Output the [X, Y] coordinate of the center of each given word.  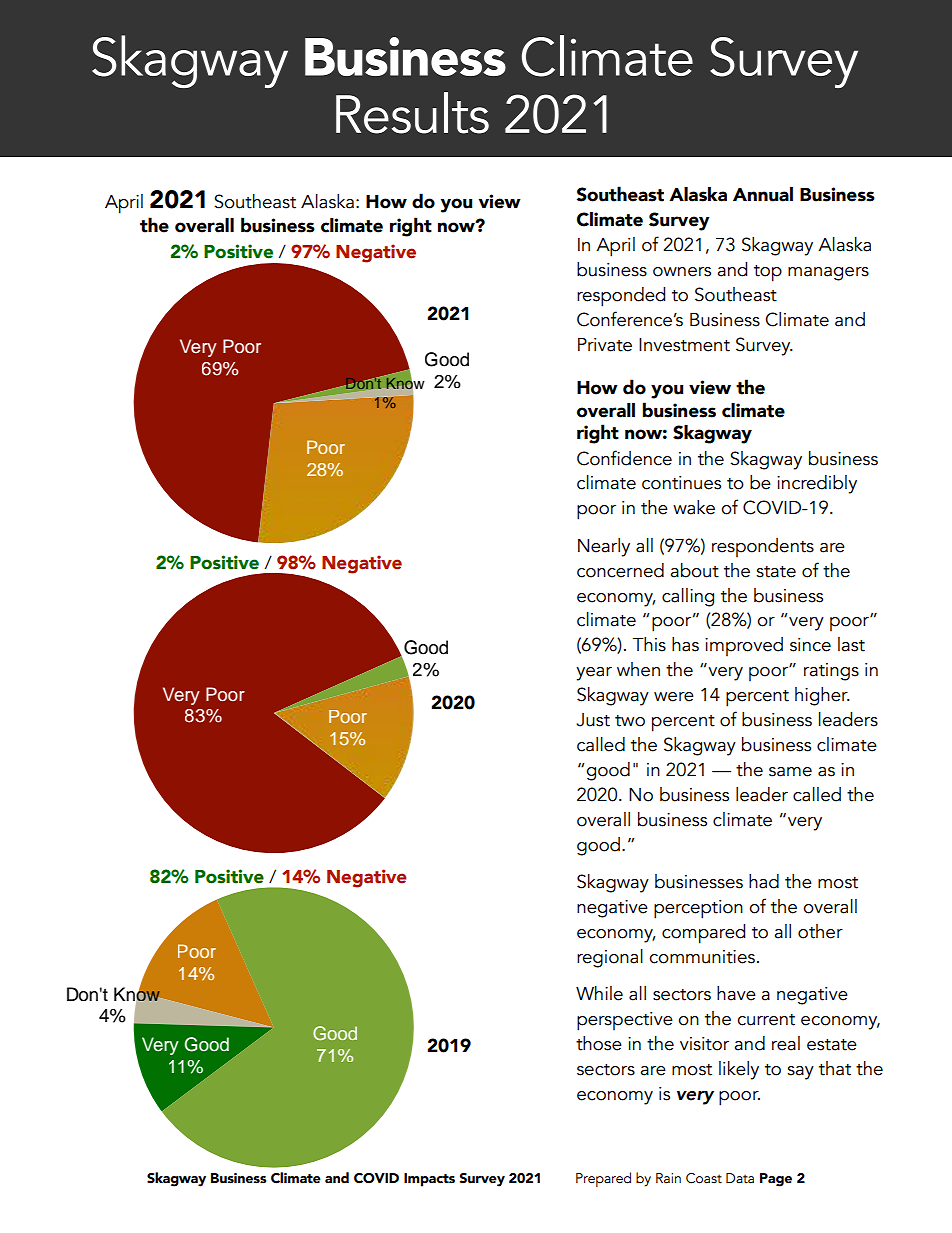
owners [682, 272]
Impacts [429, 1180]
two [630, 721]
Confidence [624, 458]
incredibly [817, 484]
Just [593, 720]
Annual [763, 194]
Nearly [604, 547]
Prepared [603, 1179]
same [790, 772]
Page [776, 1180]
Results [412, 113]
